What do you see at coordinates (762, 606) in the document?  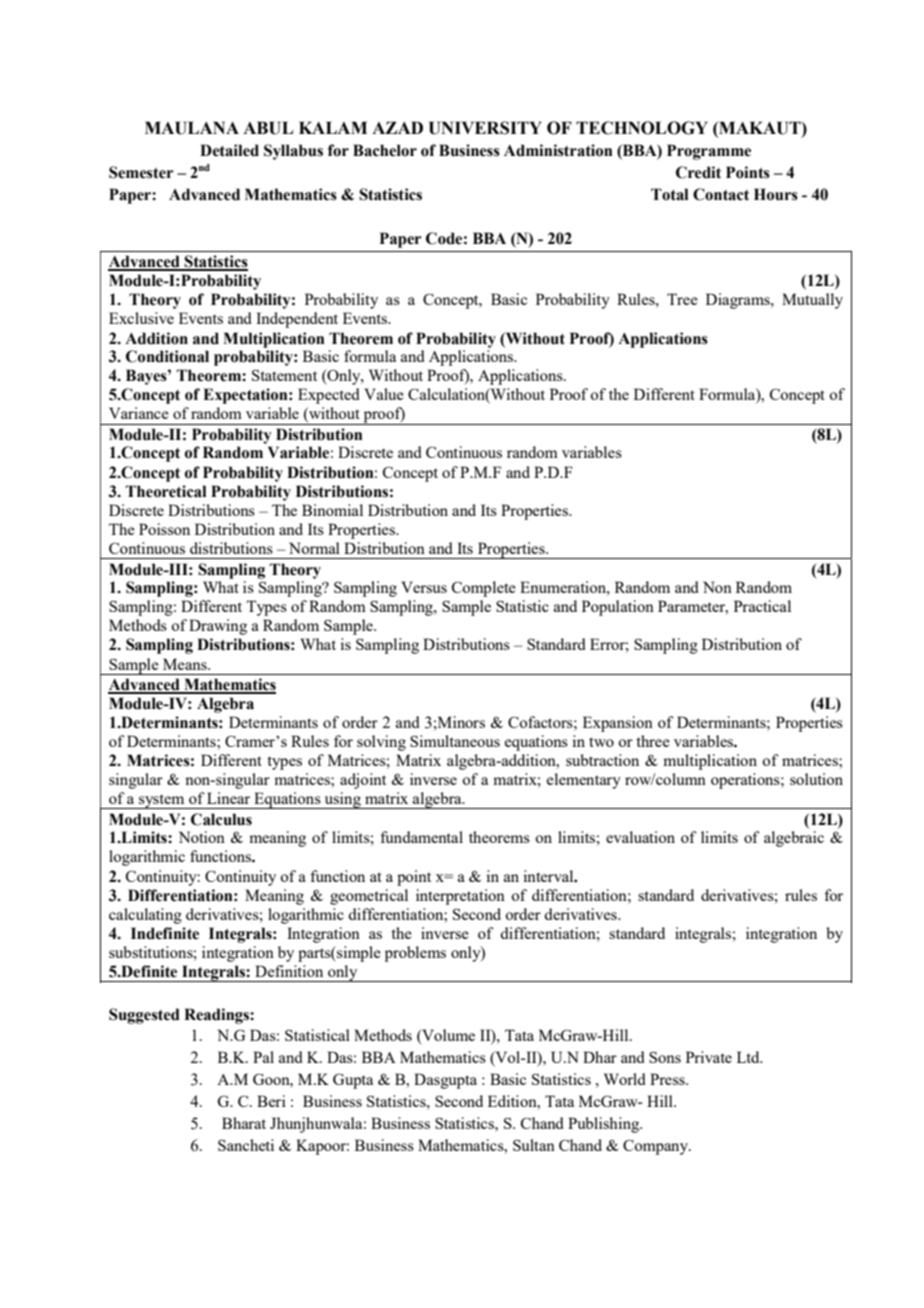 I see `Practical` at bounding box center [762, 606].
